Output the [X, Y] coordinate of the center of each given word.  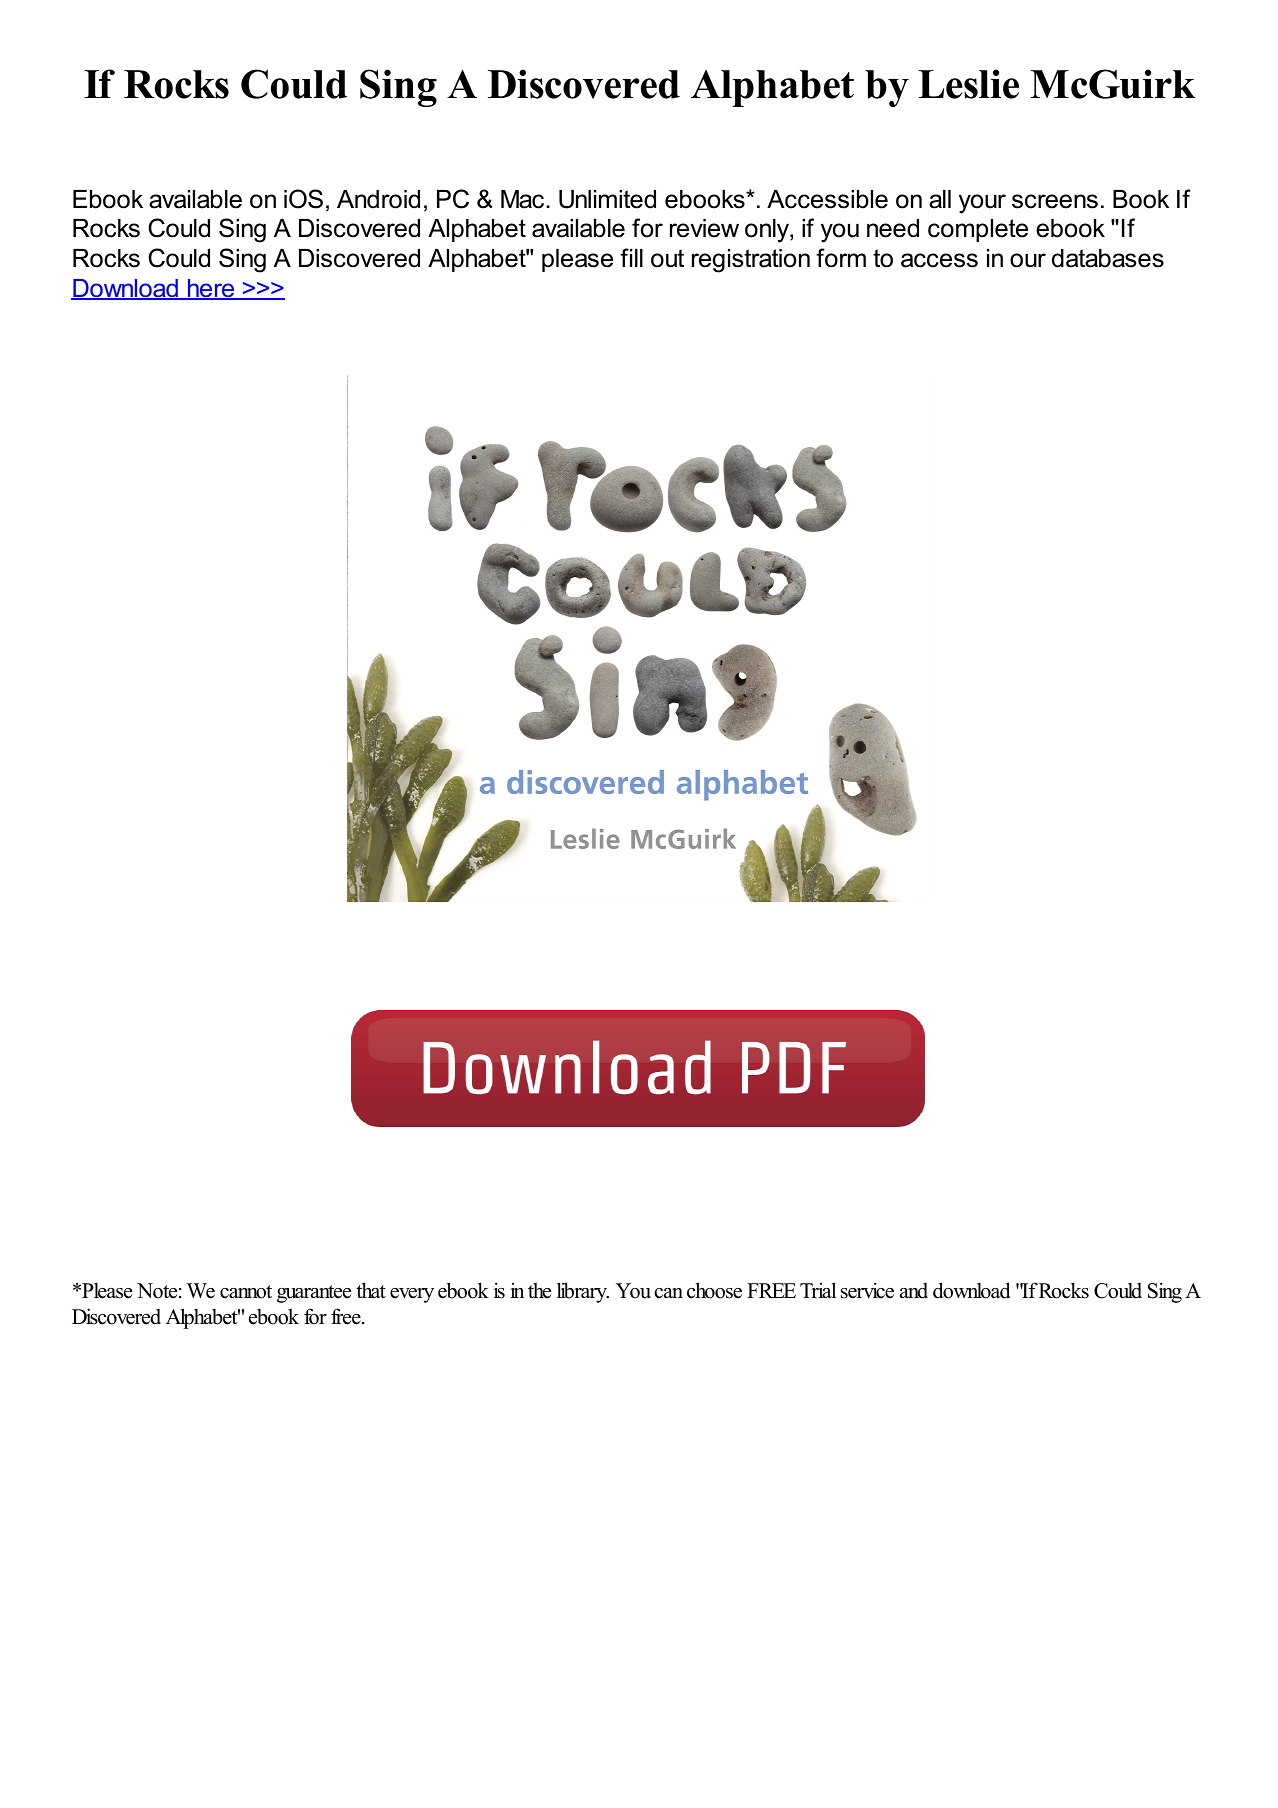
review [704, 228]
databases [1108, 258]
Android [378, 199]
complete [978, 230]
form [841, 258]
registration [751, 261]
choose [714, 1290]
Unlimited [607, 199]
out [667, 258]
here [211, 289]
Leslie [968, 84]
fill [631, 257]
